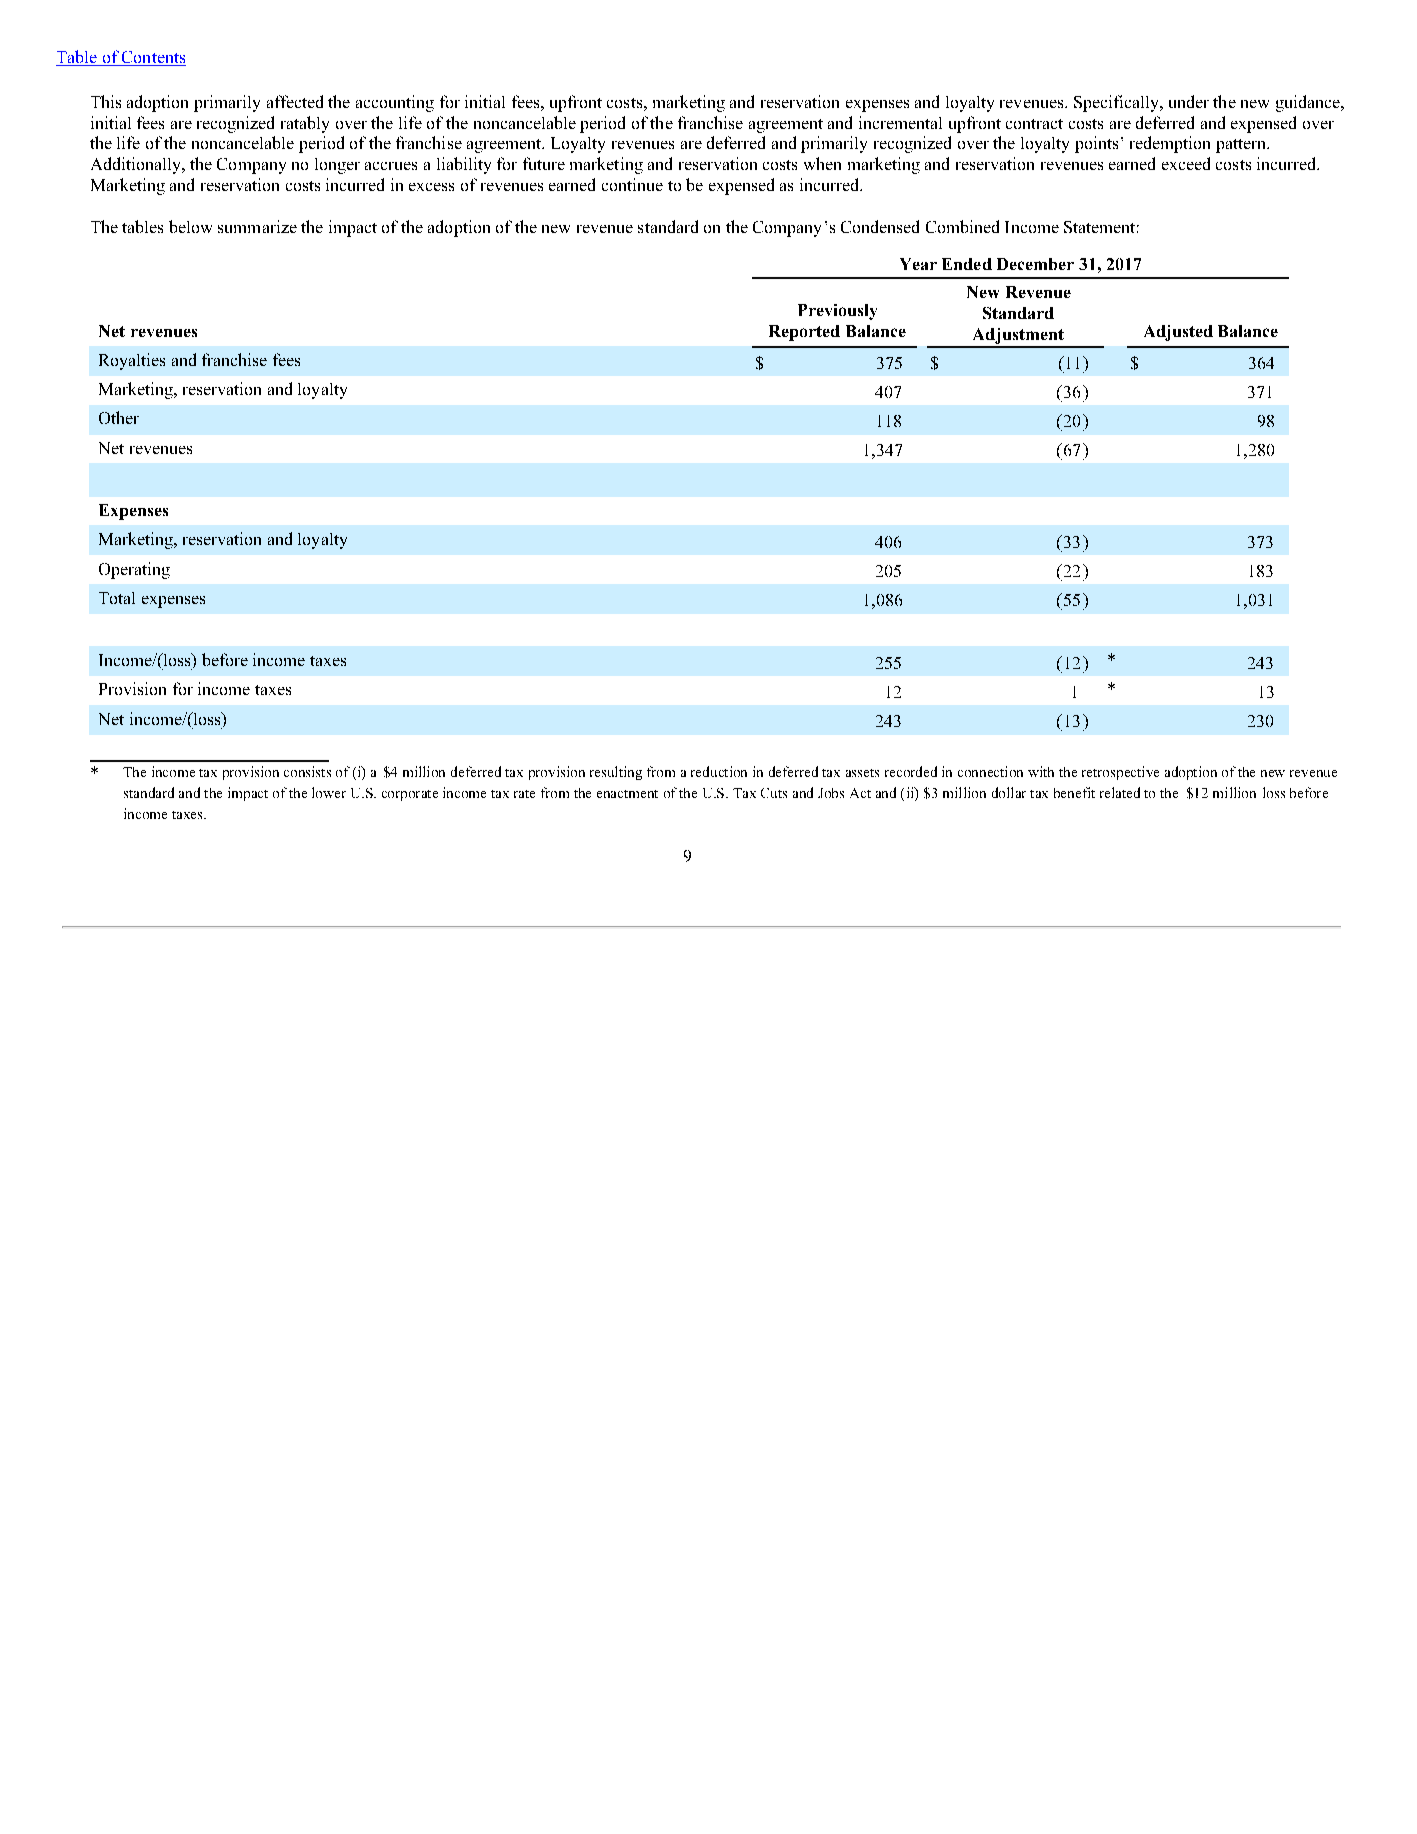  I want to click on Adjusted, so click(1178, 333).
